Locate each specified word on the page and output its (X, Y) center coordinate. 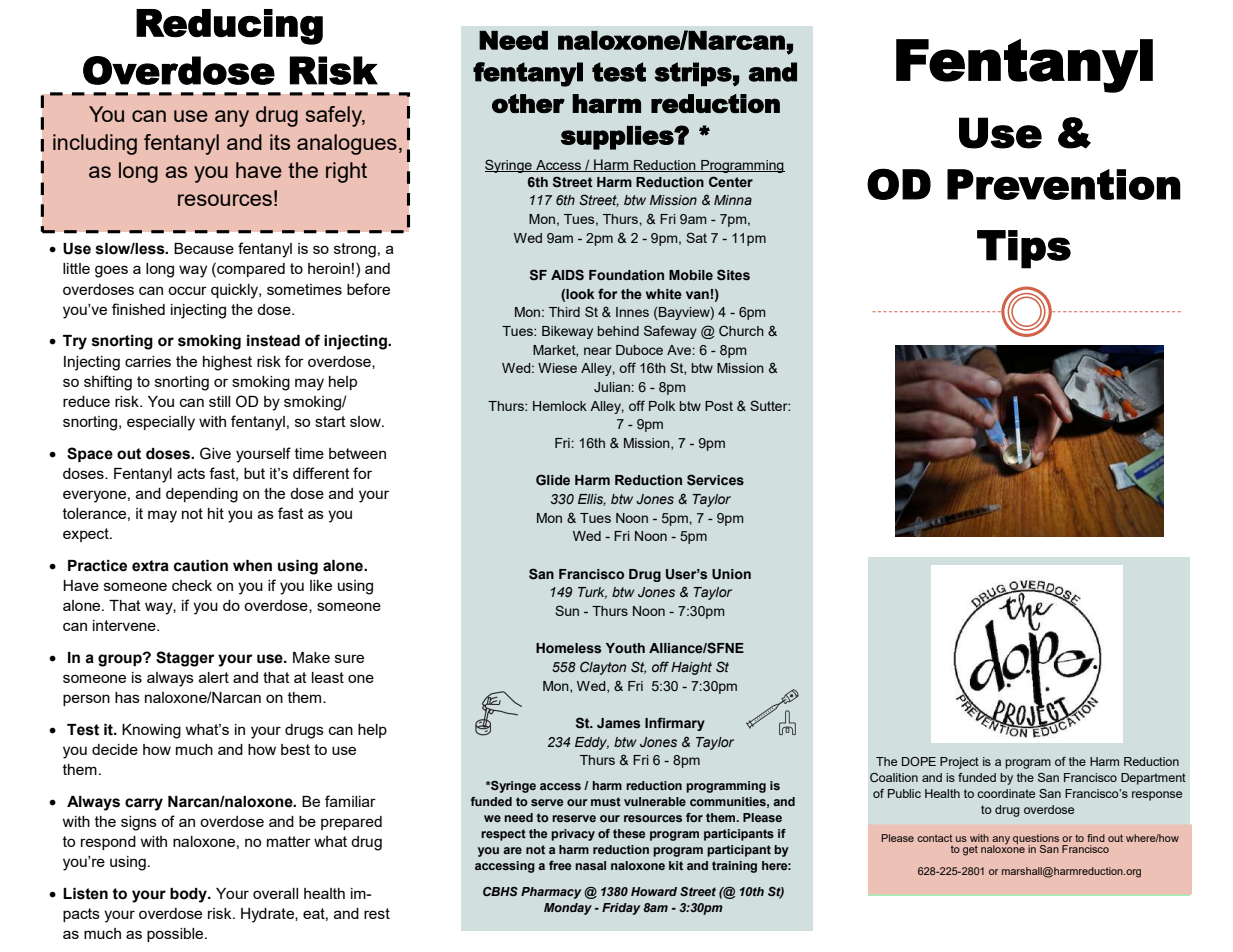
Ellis (592, 500)
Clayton (603, 668)
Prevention (1064, 184)
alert (214, 677)
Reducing (229, 27)
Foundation (626, 275)
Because (204, 248)
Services (715, 480)
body (189, 895)
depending (202, 495)
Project (959, 763)
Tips (1024, 249)
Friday (621, 909)
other (528, 103)
